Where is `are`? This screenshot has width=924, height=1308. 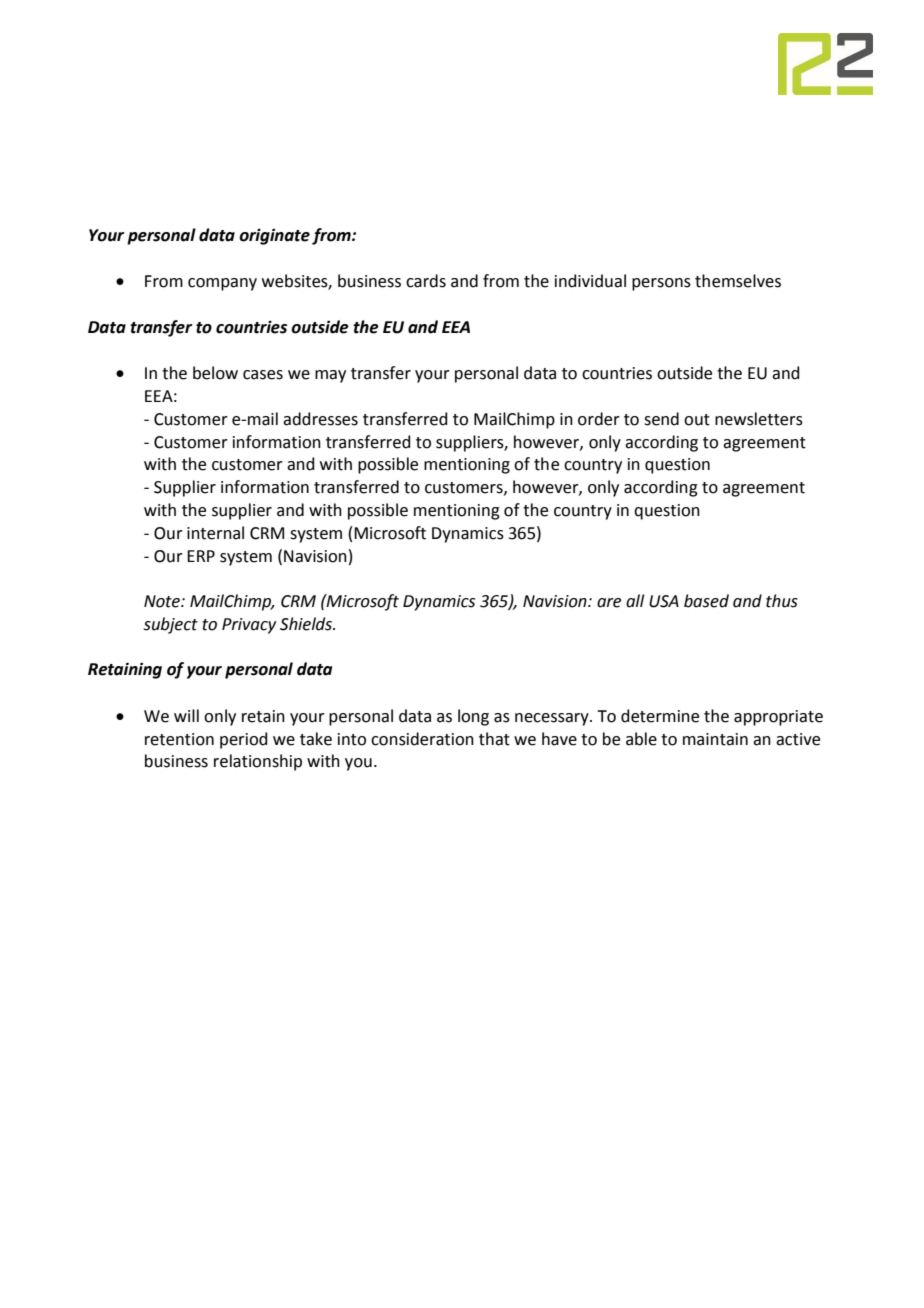
are is located at coordinates (609, 603).
